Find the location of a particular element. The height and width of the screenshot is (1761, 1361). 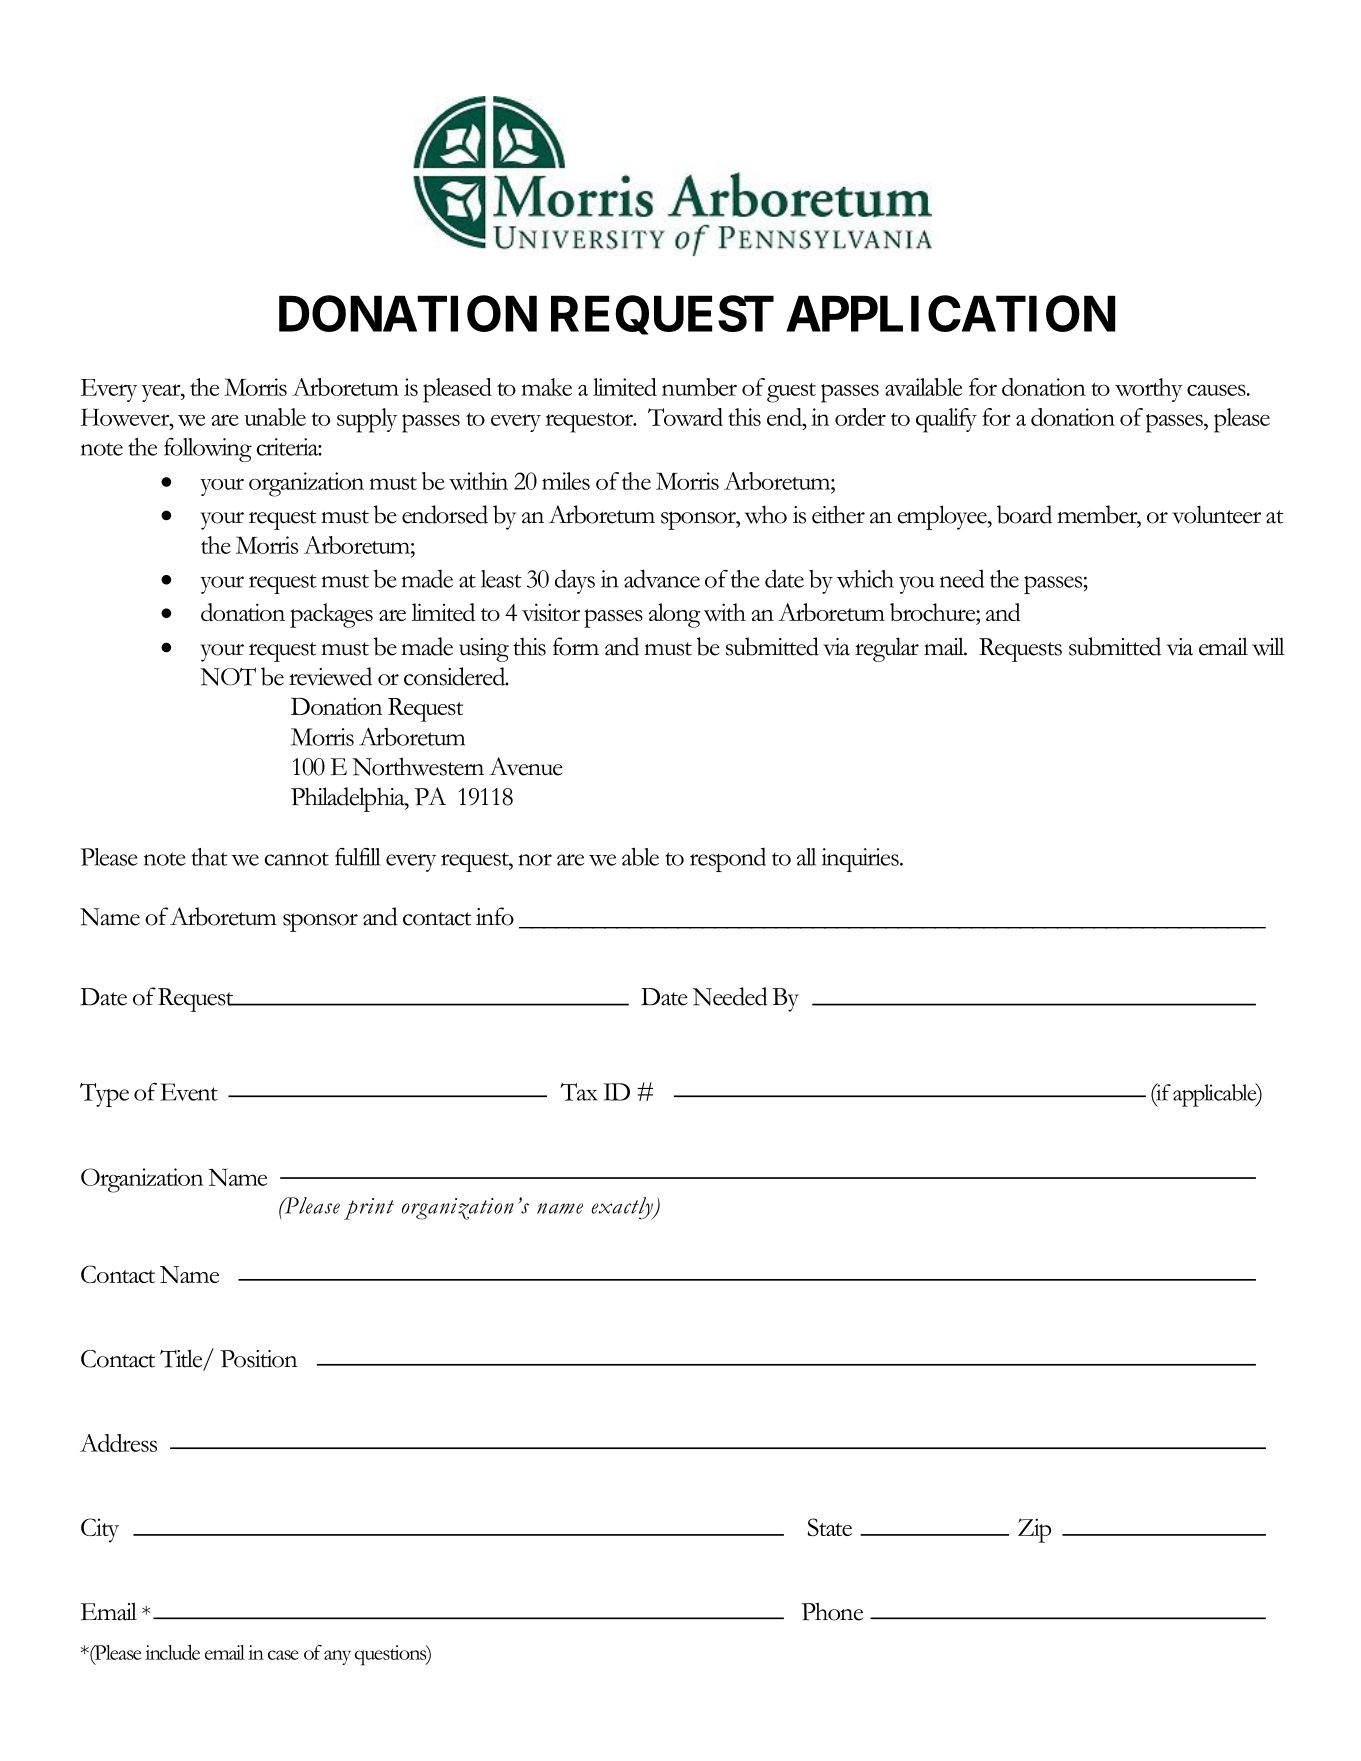

Phone is located at coordinates (832, 1611).
